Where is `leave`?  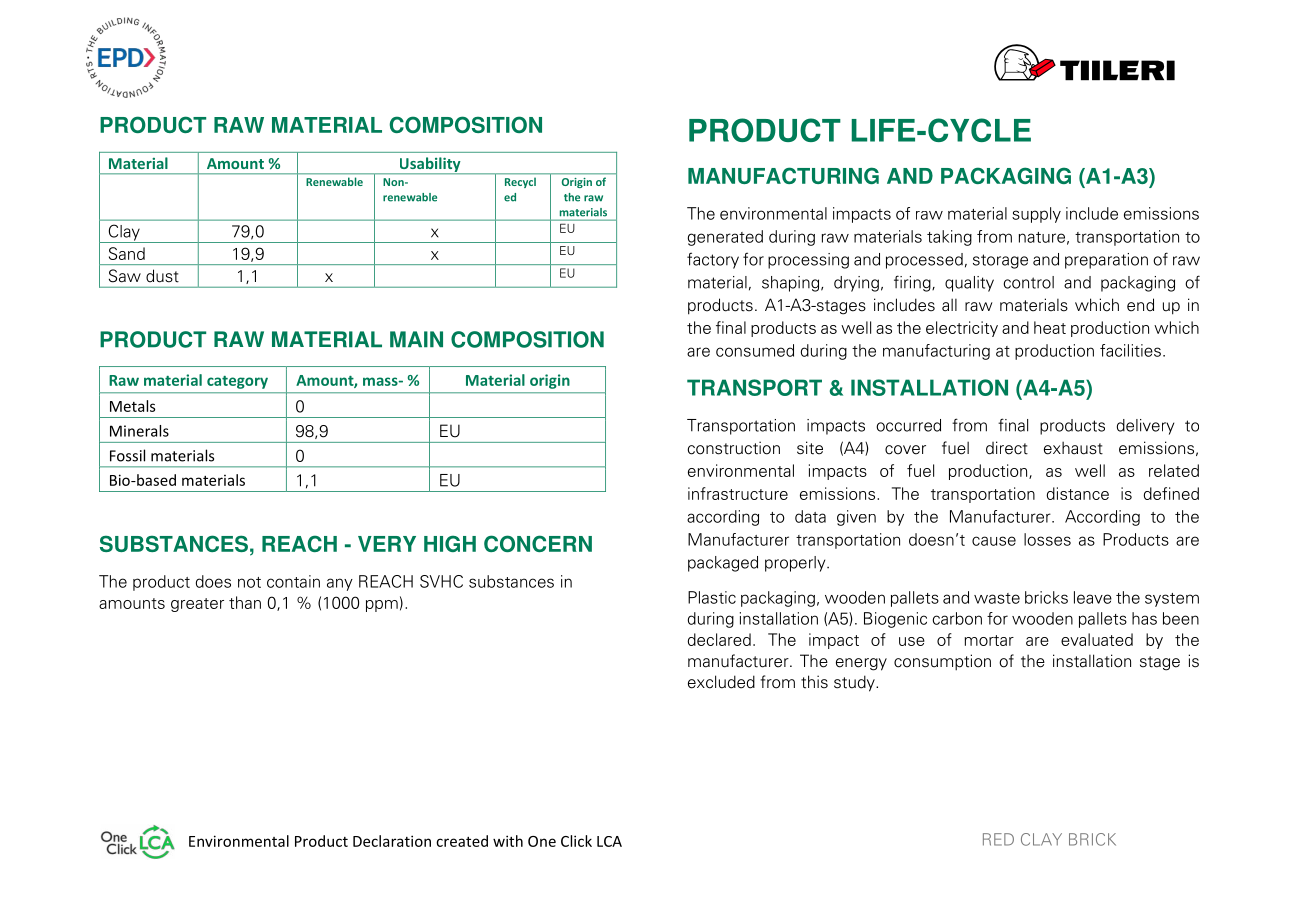
leave is located at coordinates (1093, 597).
